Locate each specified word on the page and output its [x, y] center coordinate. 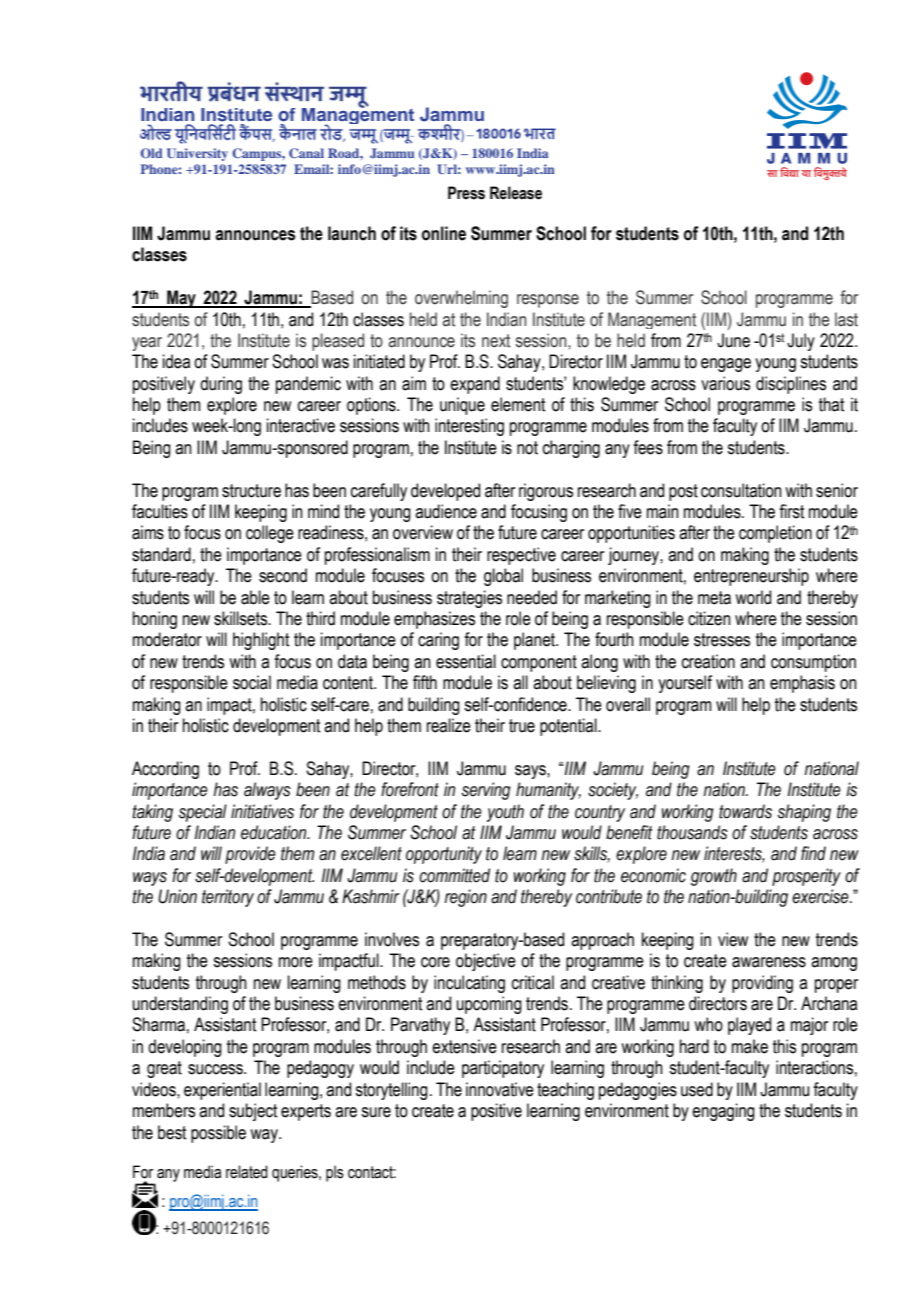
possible [218, 1134]
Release [516, 193]
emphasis [802, 684]
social [252, 682]
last [846, 319]
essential [466, 661]
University [197, 154]
